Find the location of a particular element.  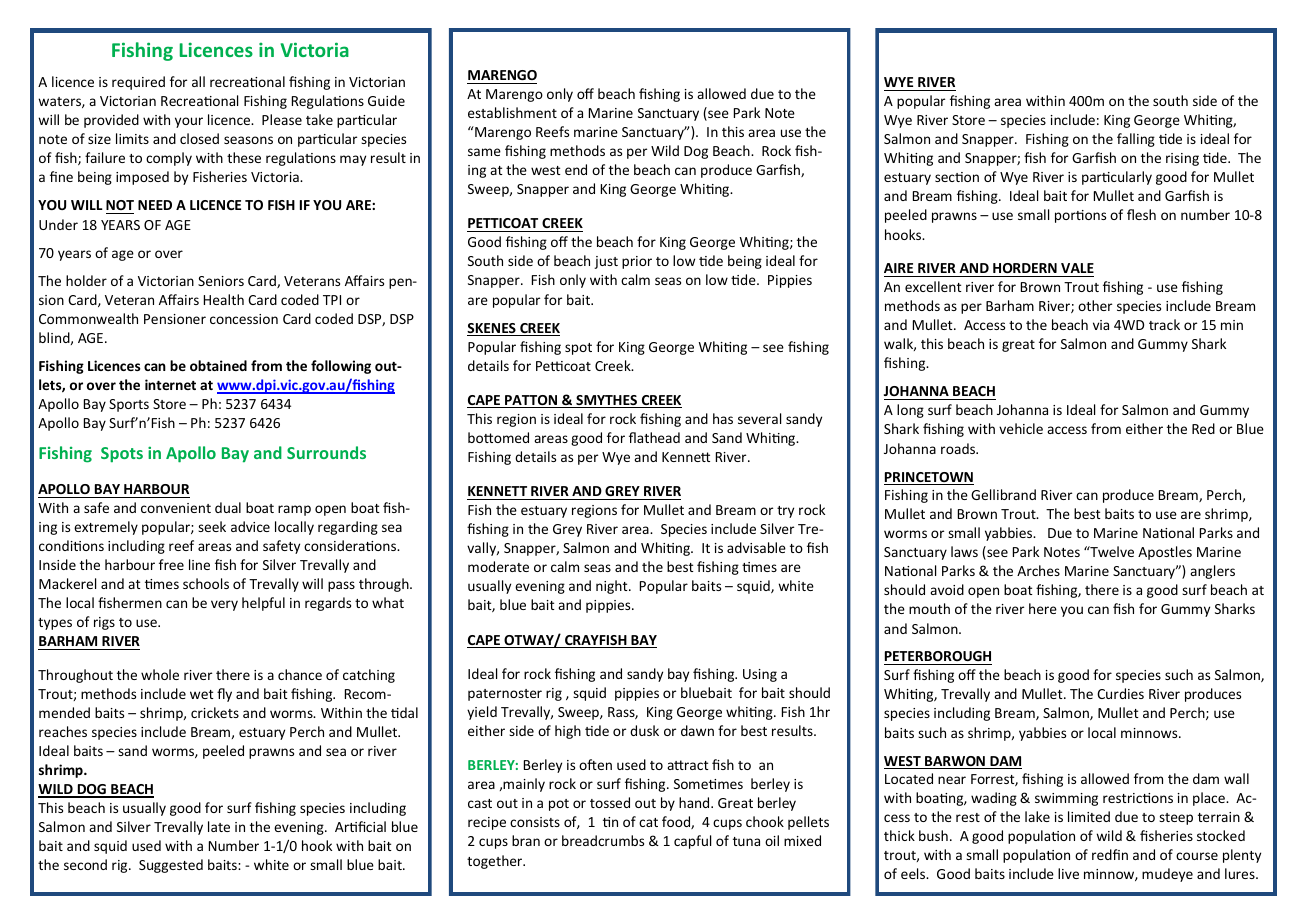

establishment is located at coordinates (512, 112).
